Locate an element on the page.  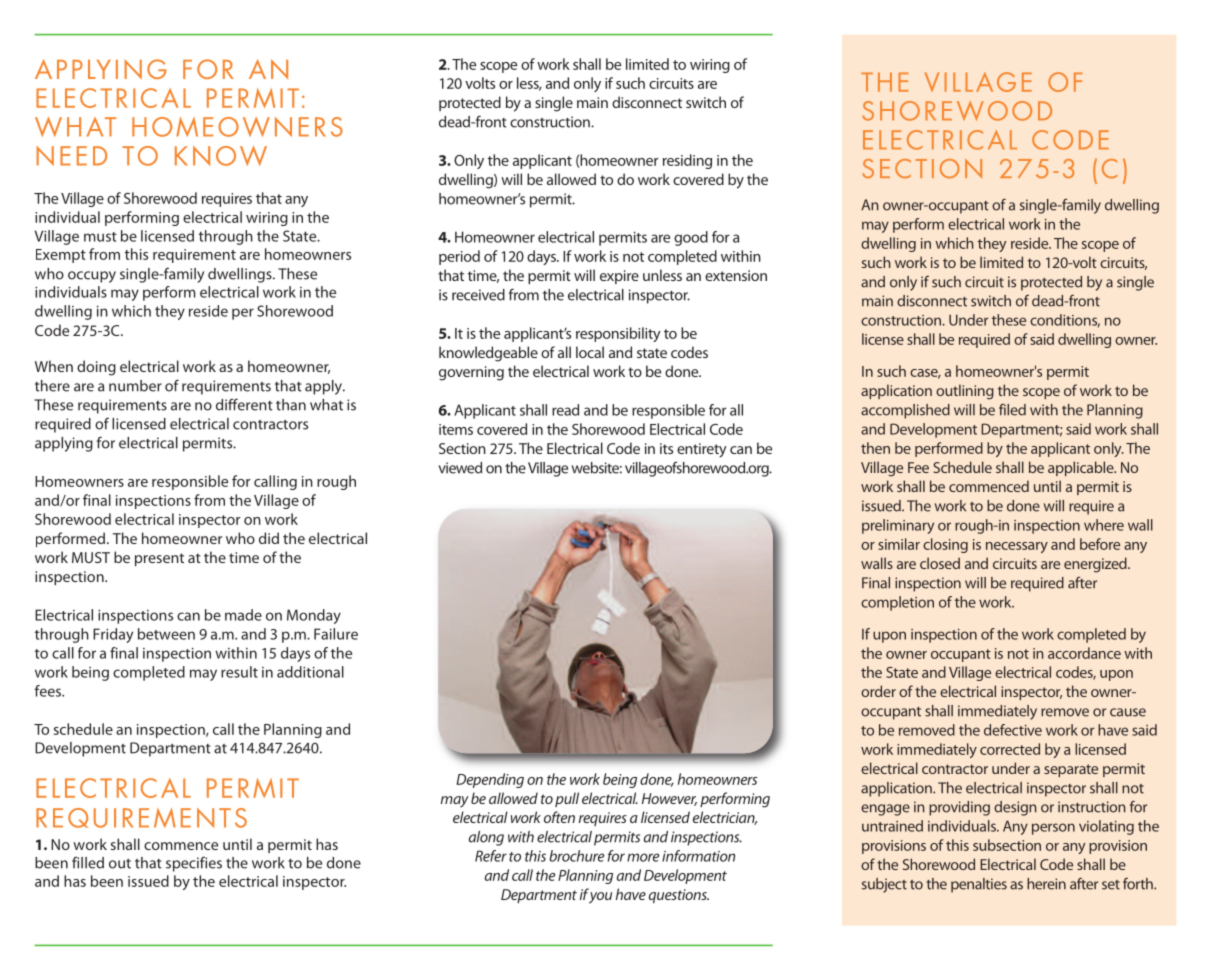
residing is located at coordinates (687, 161).
